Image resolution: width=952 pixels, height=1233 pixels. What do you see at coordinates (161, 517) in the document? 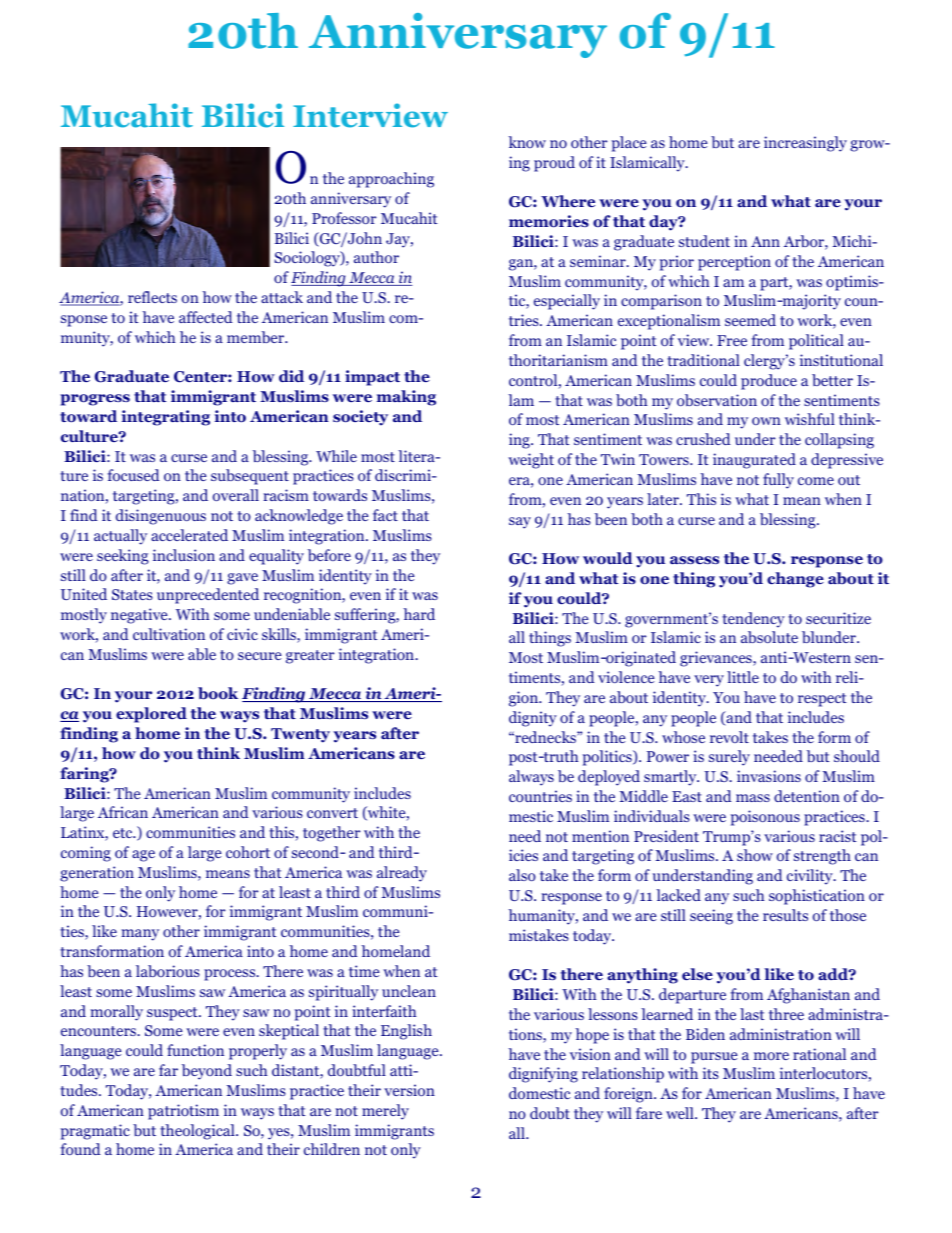
I see `disingenuous` at bounding box center [161, 517].
